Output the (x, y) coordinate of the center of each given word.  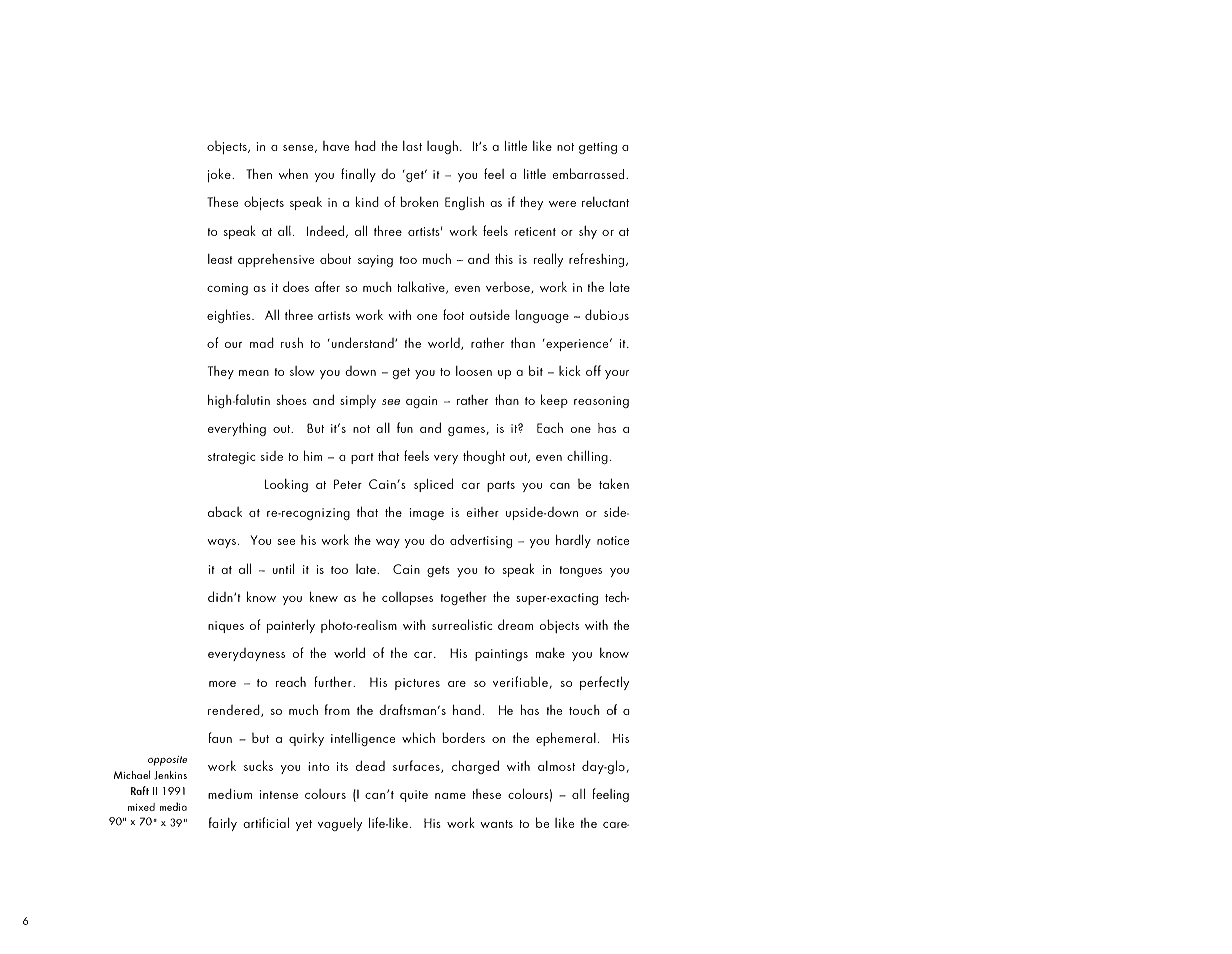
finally (358, 175)
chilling (587, 457)
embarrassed (588, 173)
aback (225, 511)
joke (220, 175)
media (173, 806)
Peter (348, 484)
